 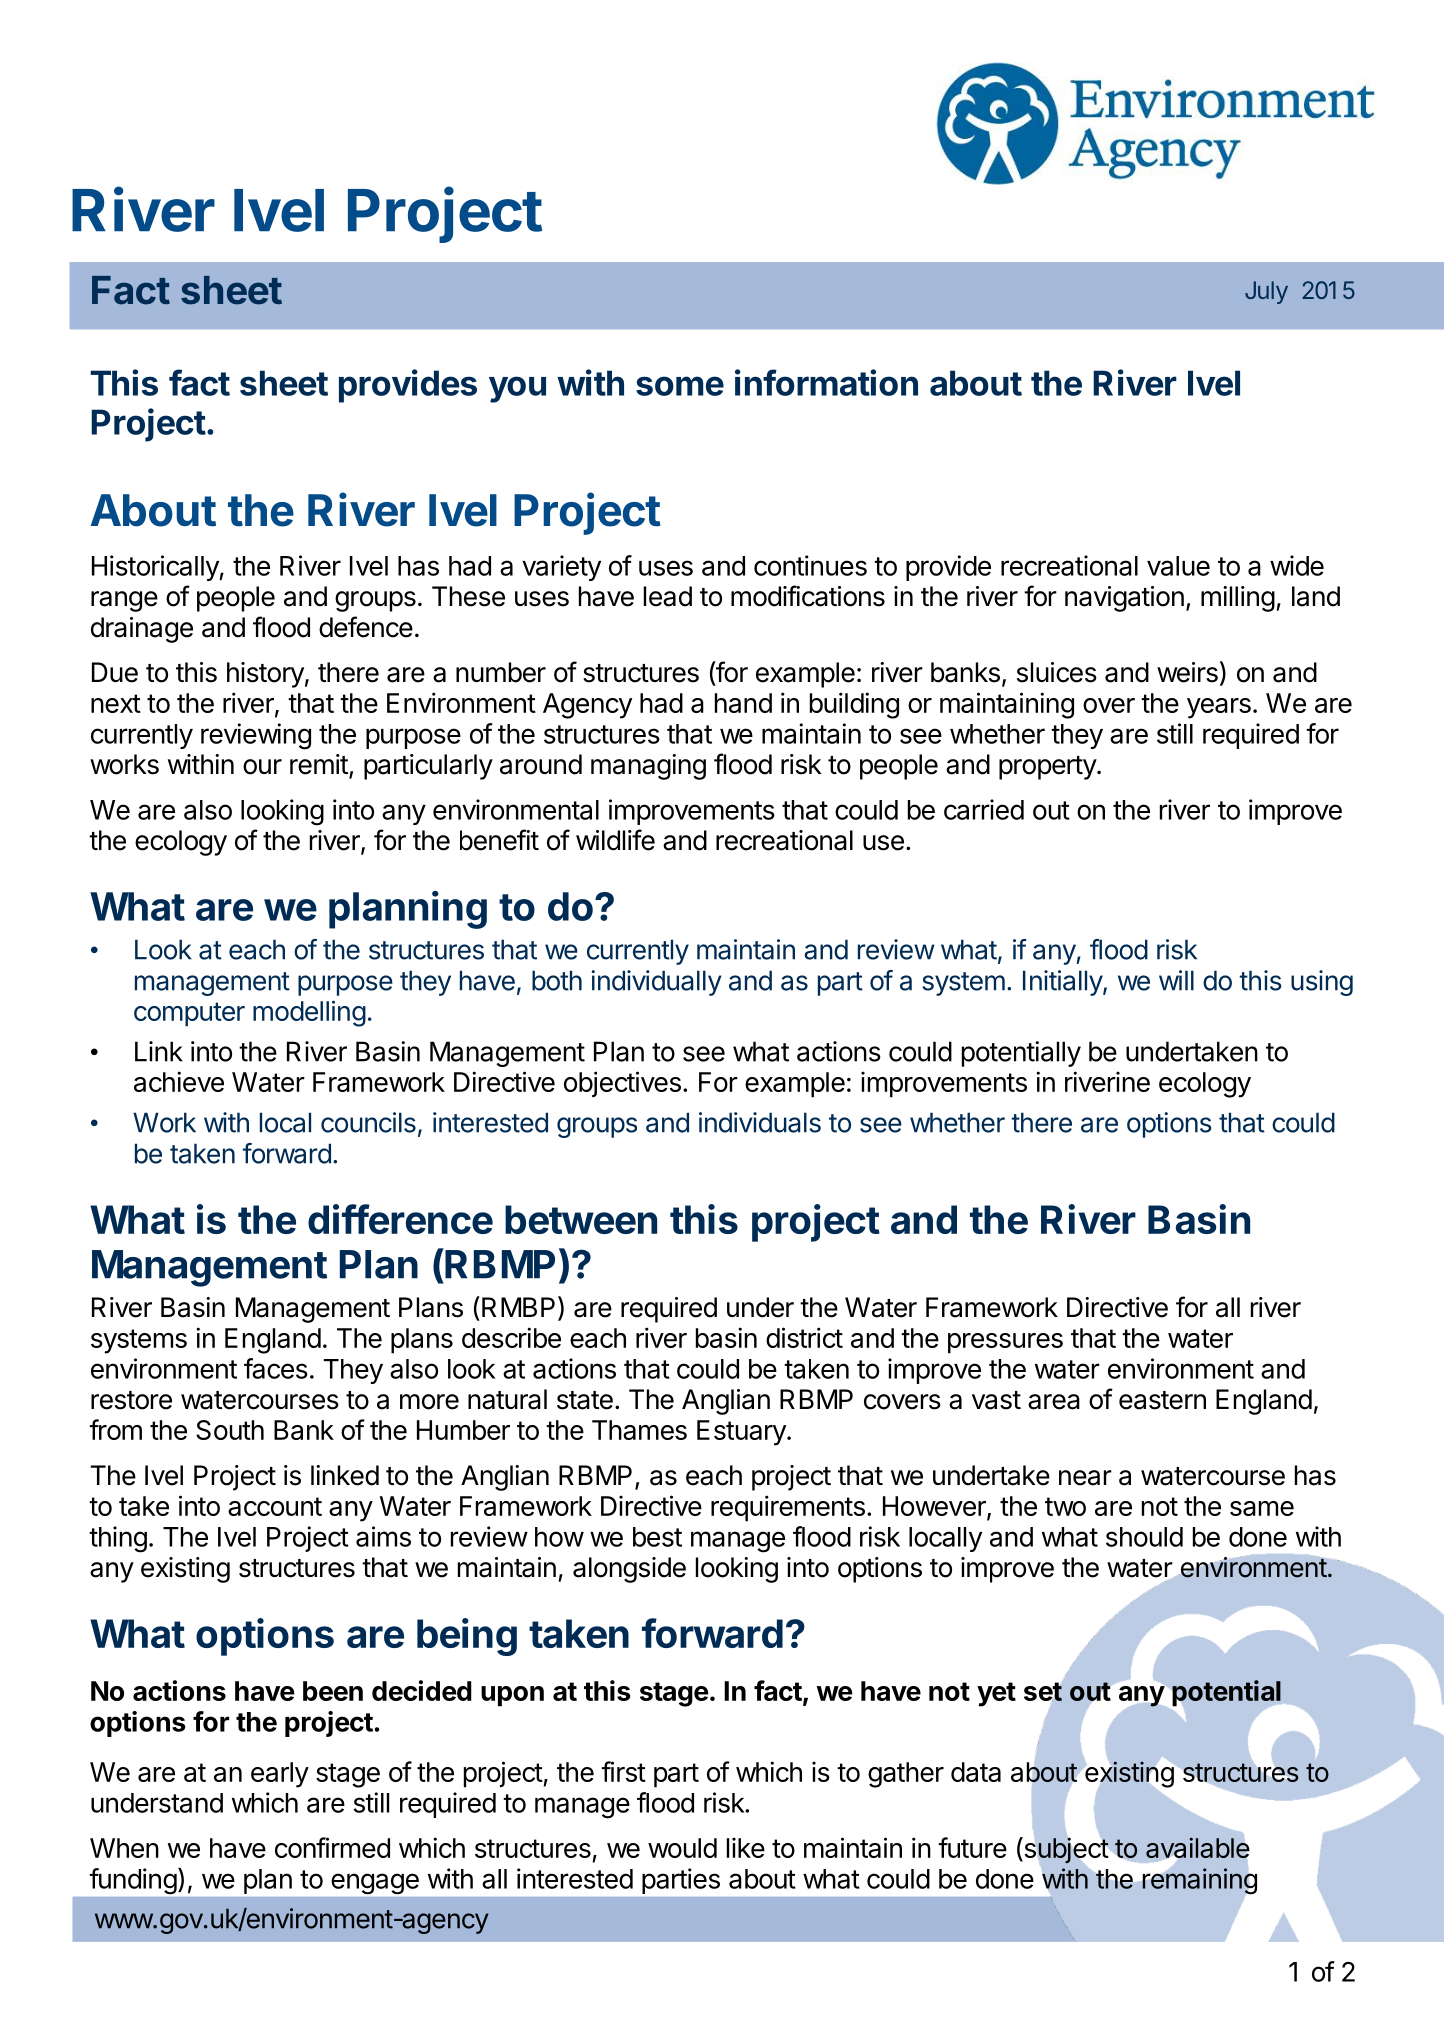 What do you see at coordinates (1162, 1400) in the screenshot?
I see `eastern` at bounding box center [1162, 1400].
